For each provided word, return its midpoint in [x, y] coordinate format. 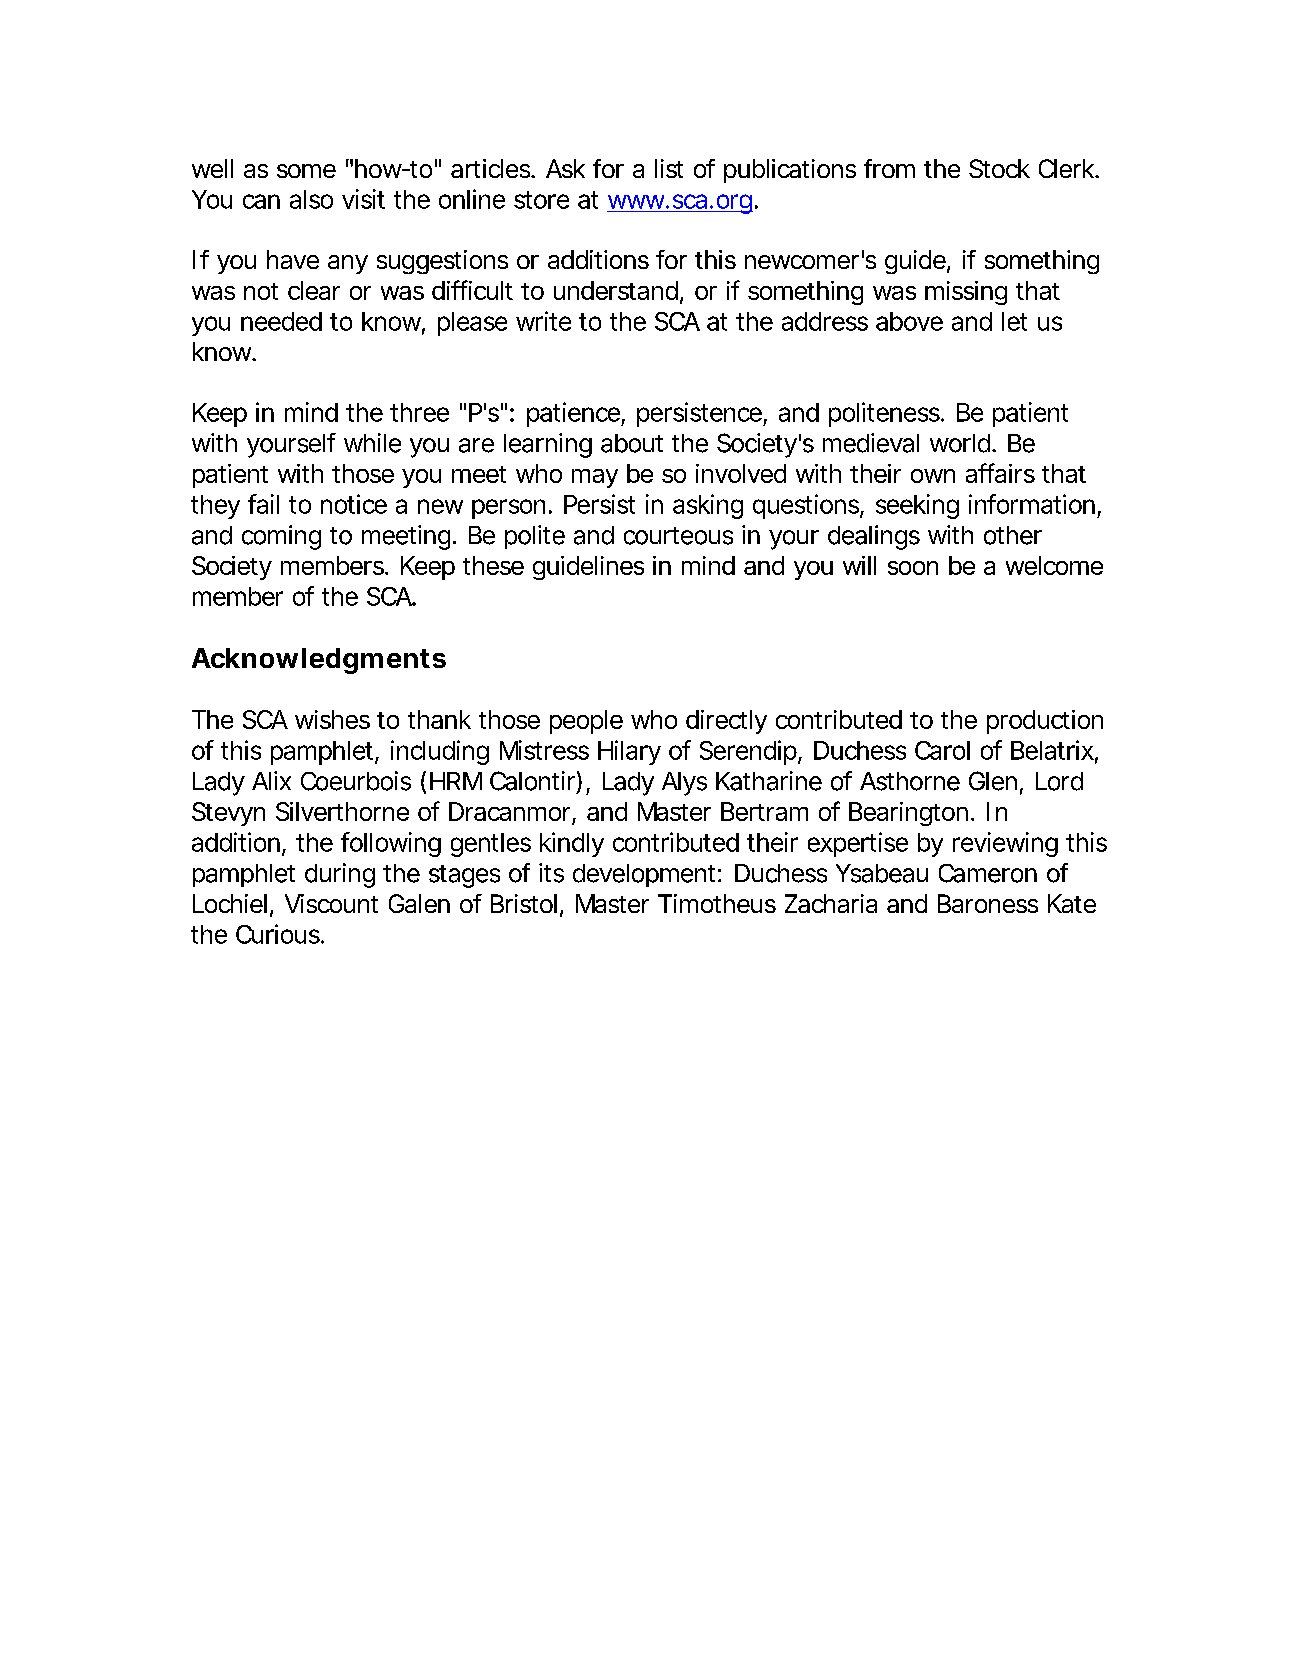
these [493, 565]
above [909, 321]
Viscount [331, 903]
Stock [999, 168]
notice [354, 504]
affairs [1000, 473]
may [595, 478]
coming [281, 537]
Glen [993, 781]
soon [913, 568]
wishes [332, 719]
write [543, 321]
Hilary [629, 752]
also [311, 199]
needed [281, 321]
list [669, 168]
